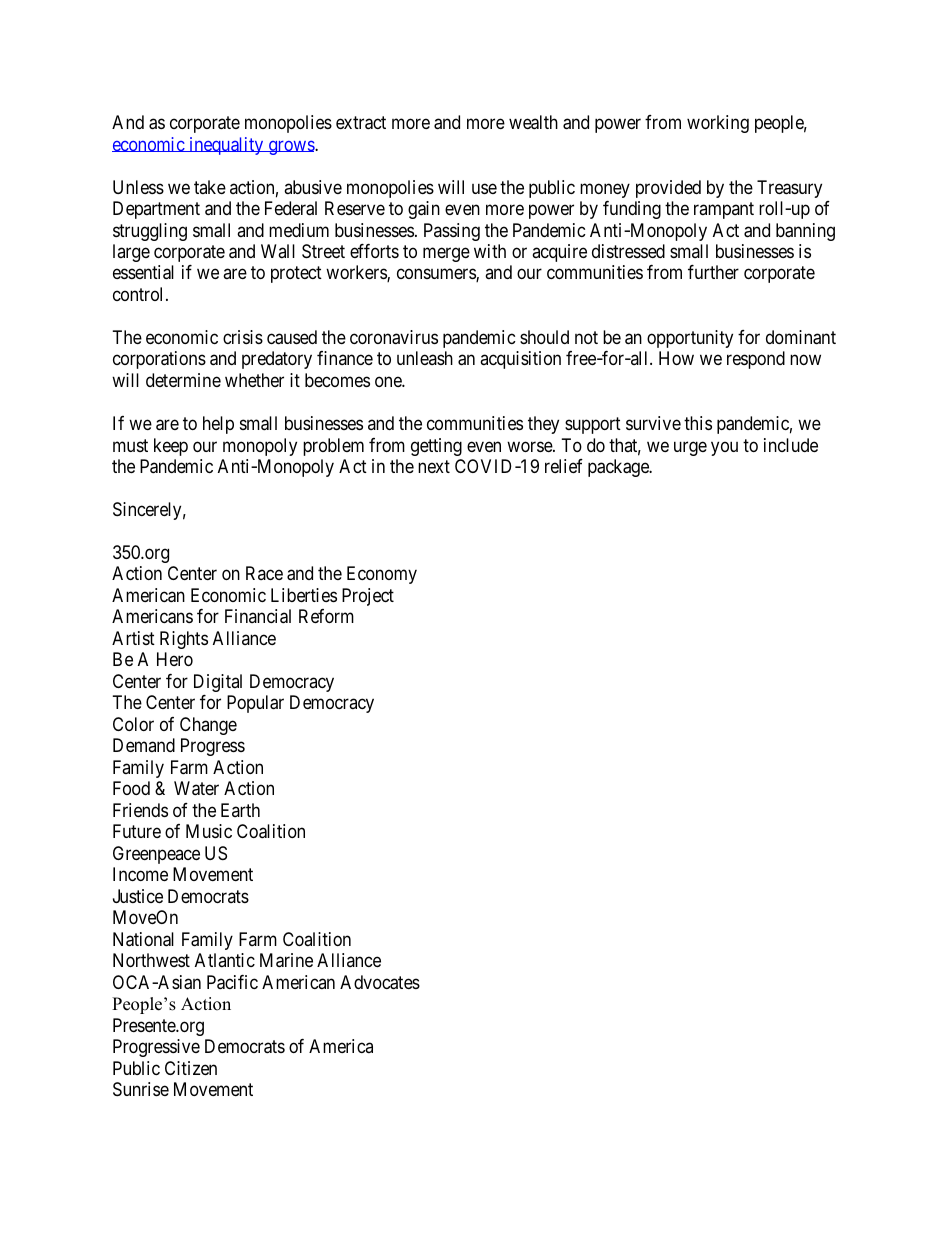 Image resolution: width=952 pixels, height=1233 pixels. What do you see at coordinates (724, 448) in the screenshot?
I see `you` at bounding box center [724, 448].
